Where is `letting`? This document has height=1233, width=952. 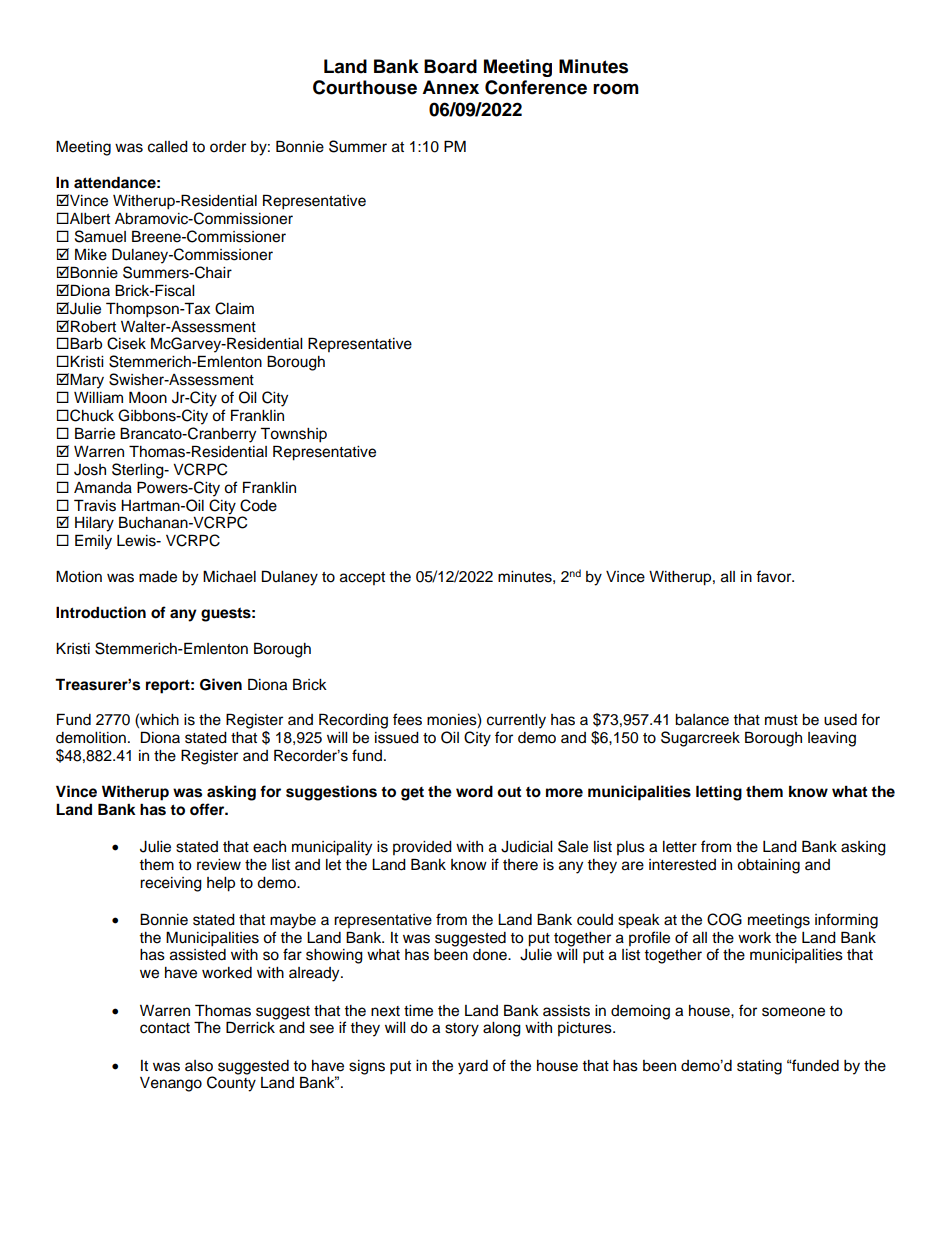 letting is located at coordinates (719, 793).
